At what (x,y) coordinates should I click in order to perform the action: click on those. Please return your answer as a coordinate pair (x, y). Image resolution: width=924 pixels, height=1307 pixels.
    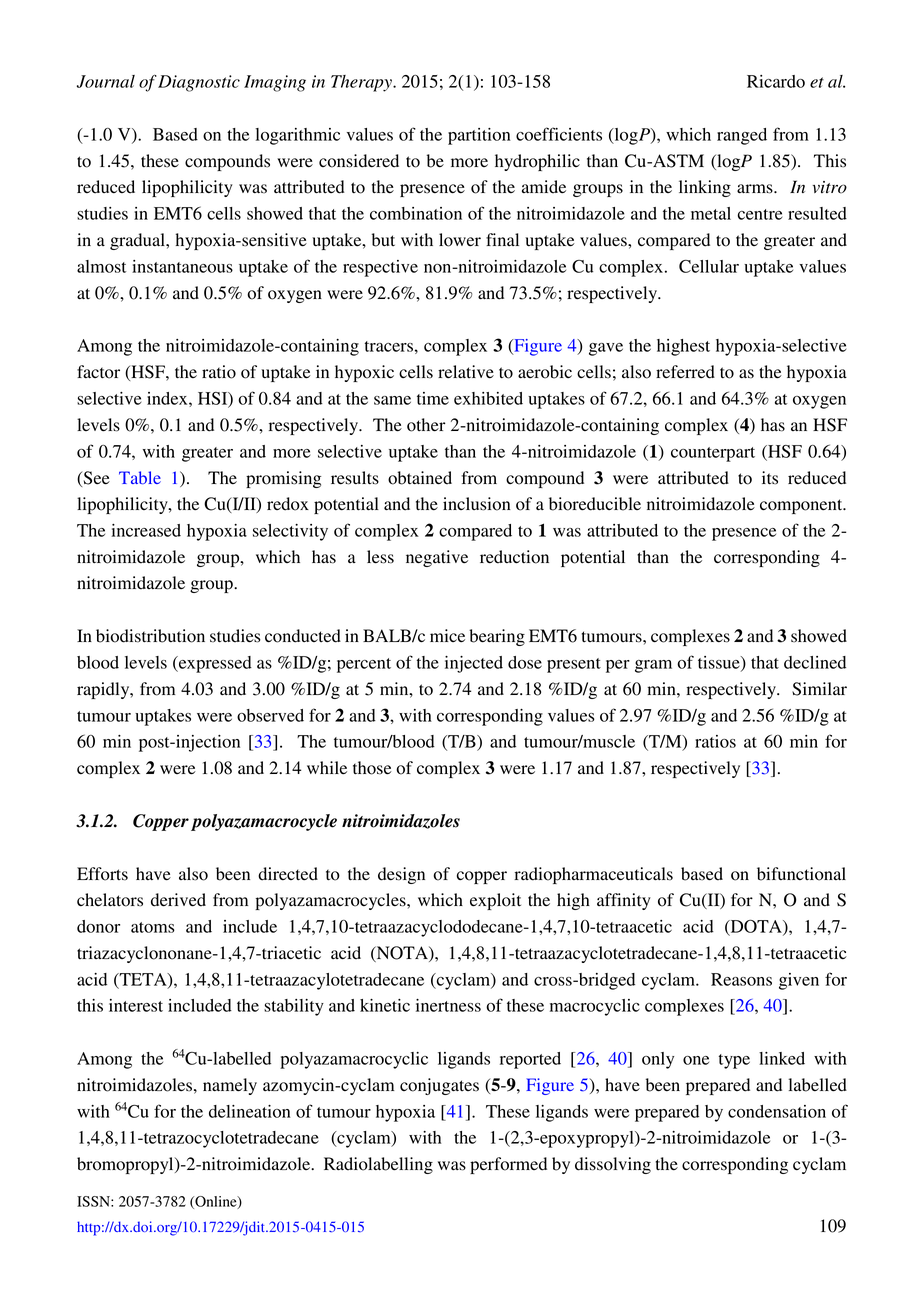
    Looking at the image, I should click on (372, 768).
